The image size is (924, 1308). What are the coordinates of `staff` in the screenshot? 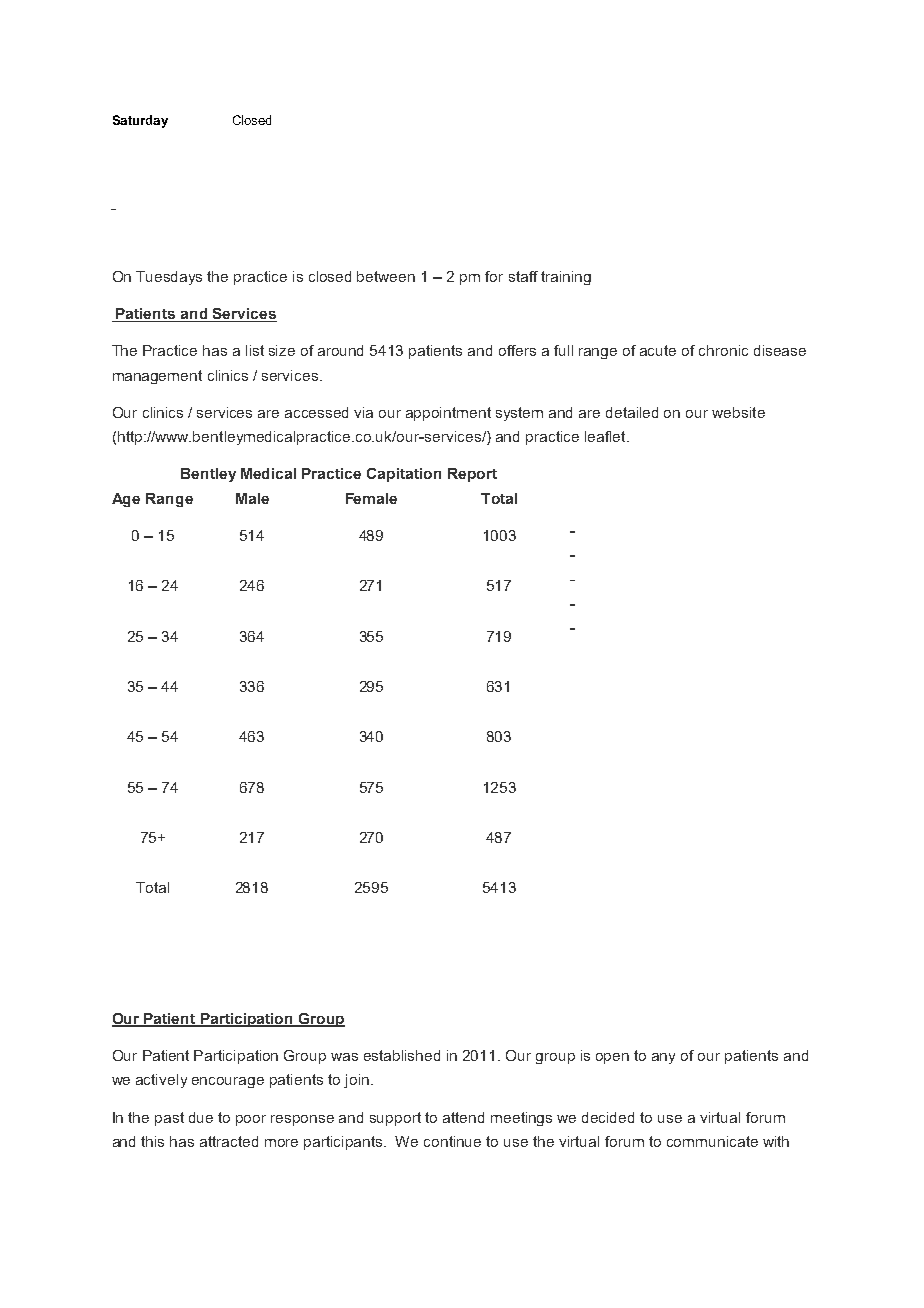 It's located at (523, 276).
